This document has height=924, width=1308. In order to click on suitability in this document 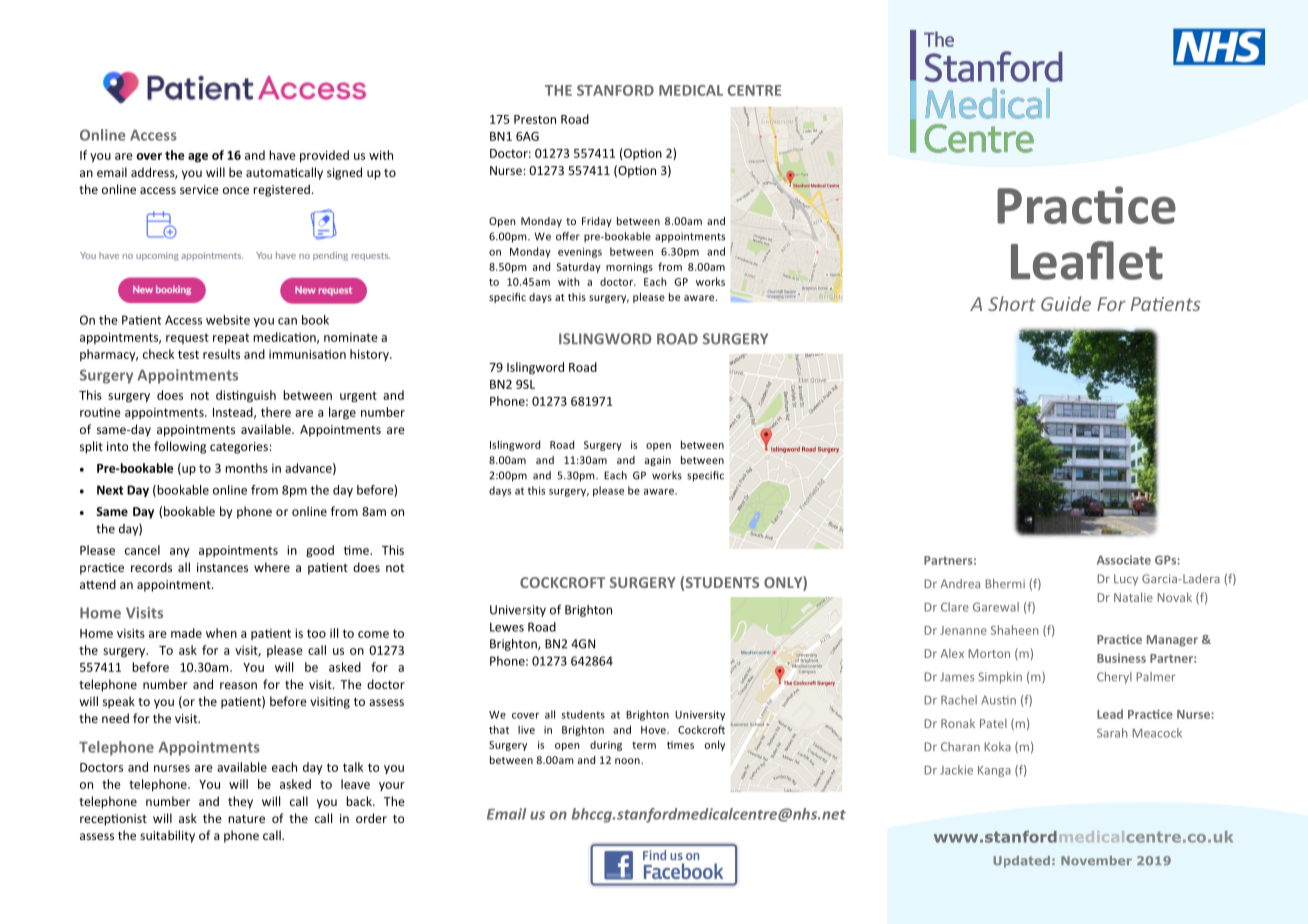, I will do `click(167, 836)`.
